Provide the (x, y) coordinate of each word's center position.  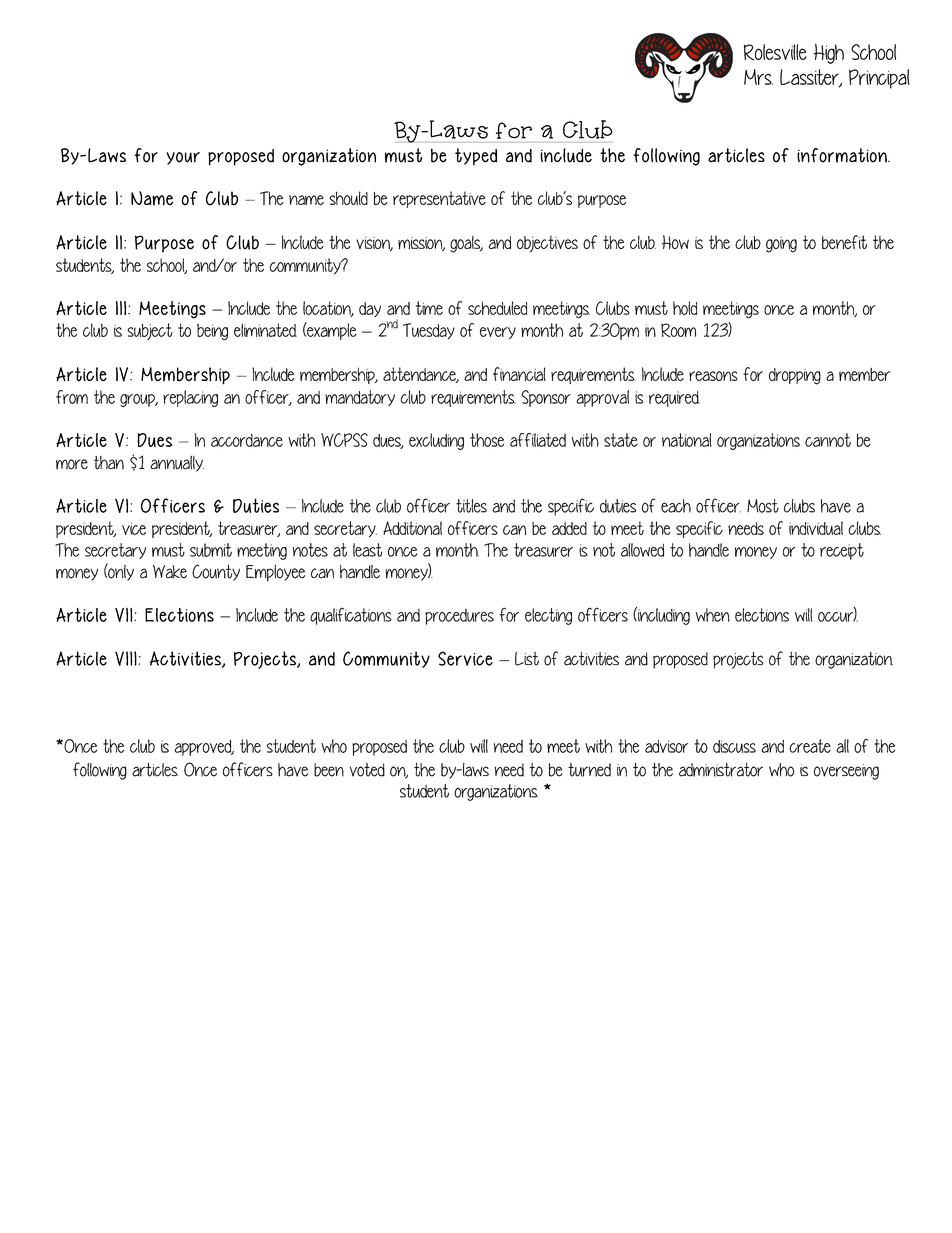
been (329, 770)
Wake (170, 572)
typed (476, 156)
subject (150, 331)
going (781, 245)
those (487, 440)
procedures (459, 617)
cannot (828, 440)
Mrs (758, 77)
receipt (842, 551)
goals (466, 244)
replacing (190, 398)
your (183, 158)
